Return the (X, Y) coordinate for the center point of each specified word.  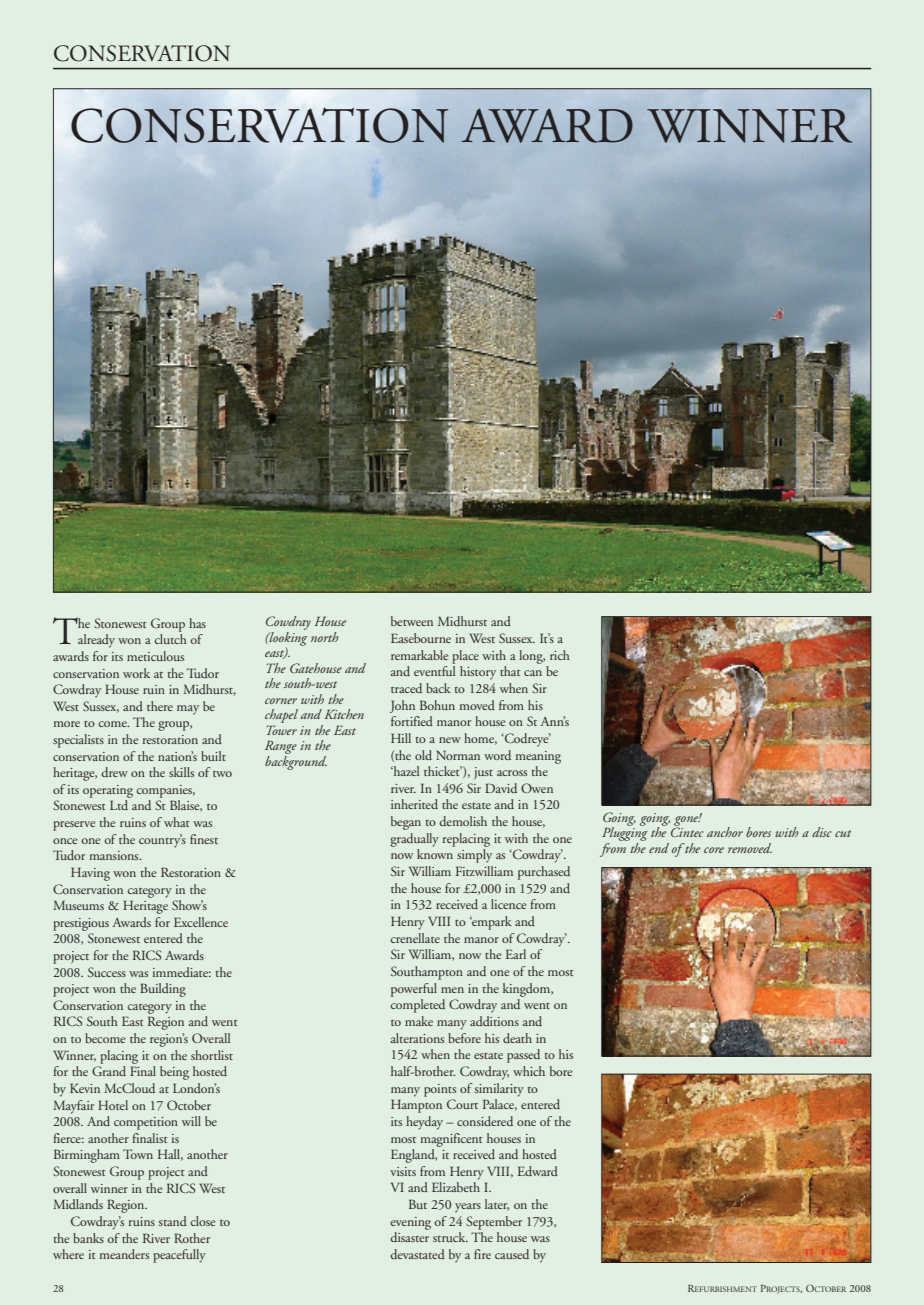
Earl (516, 954)
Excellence (201, 922)
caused (512, 1254)
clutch (170, 639)
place (465, 657)
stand (173, 1221)
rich (560, 655)
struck (450, 1237)
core (714, 850)
